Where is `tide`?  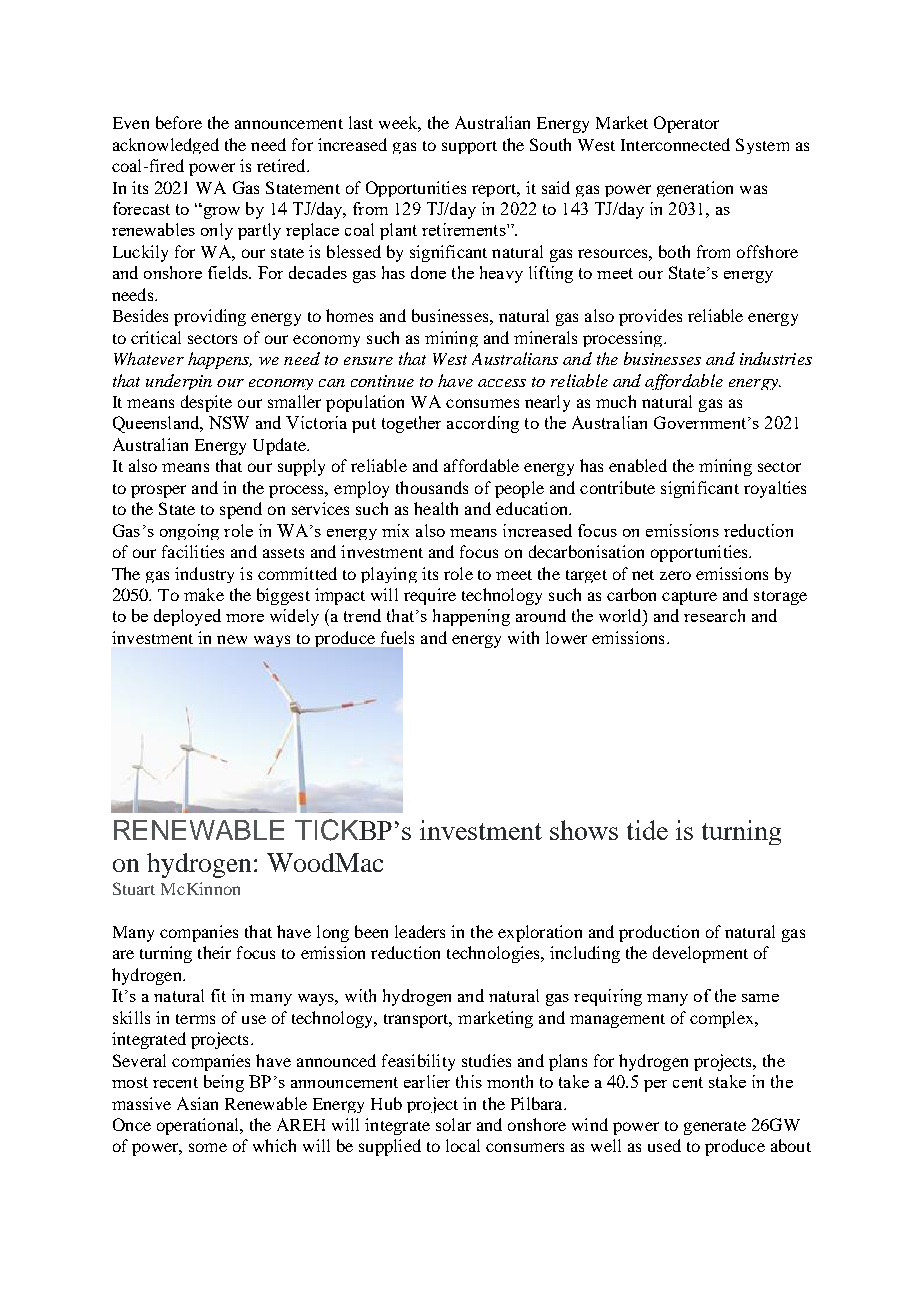
tide is located at coordinates (647, 830).
